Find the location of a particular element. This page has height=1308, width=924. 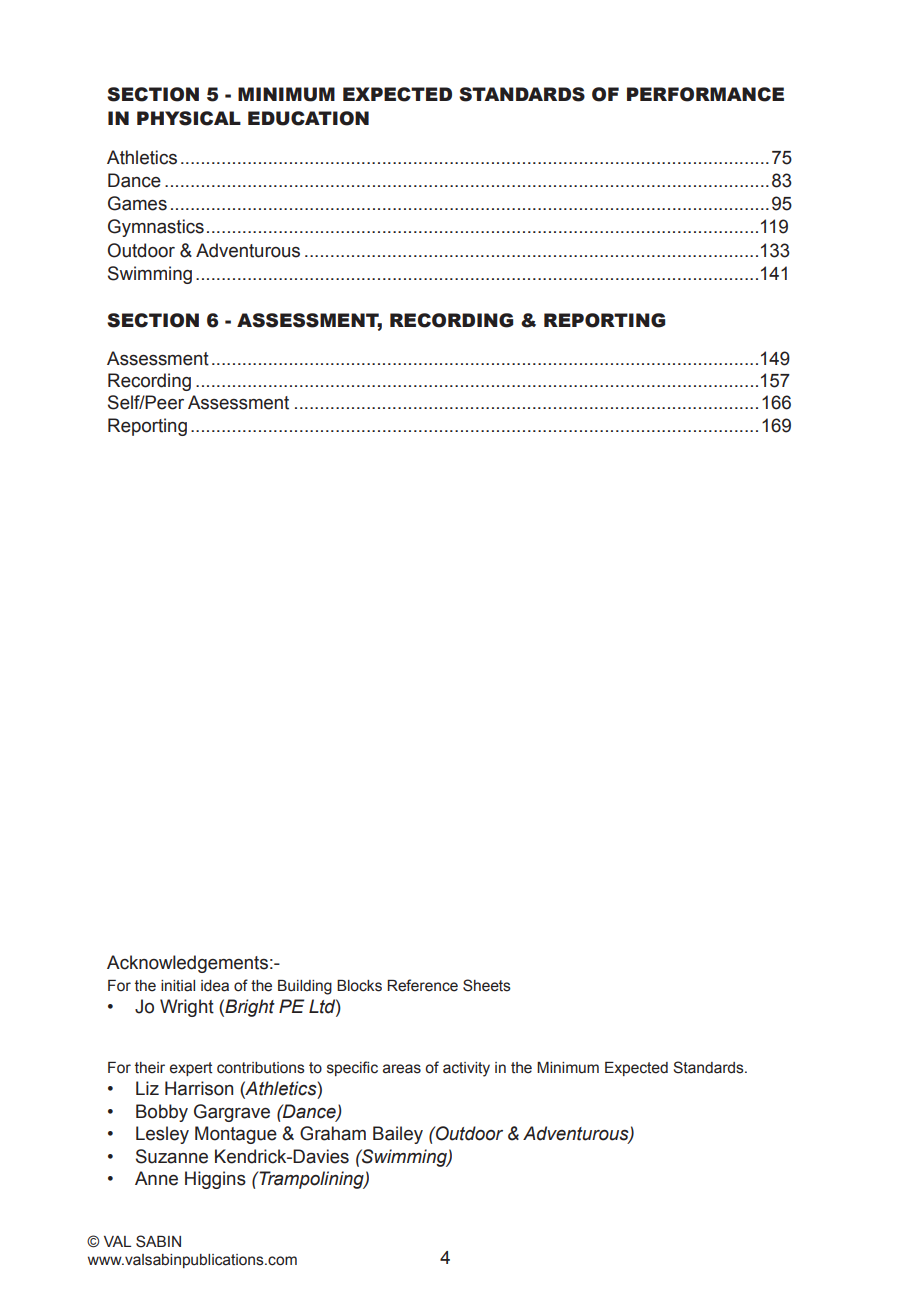

EDUCATION is located at coordinates (308, 118).
